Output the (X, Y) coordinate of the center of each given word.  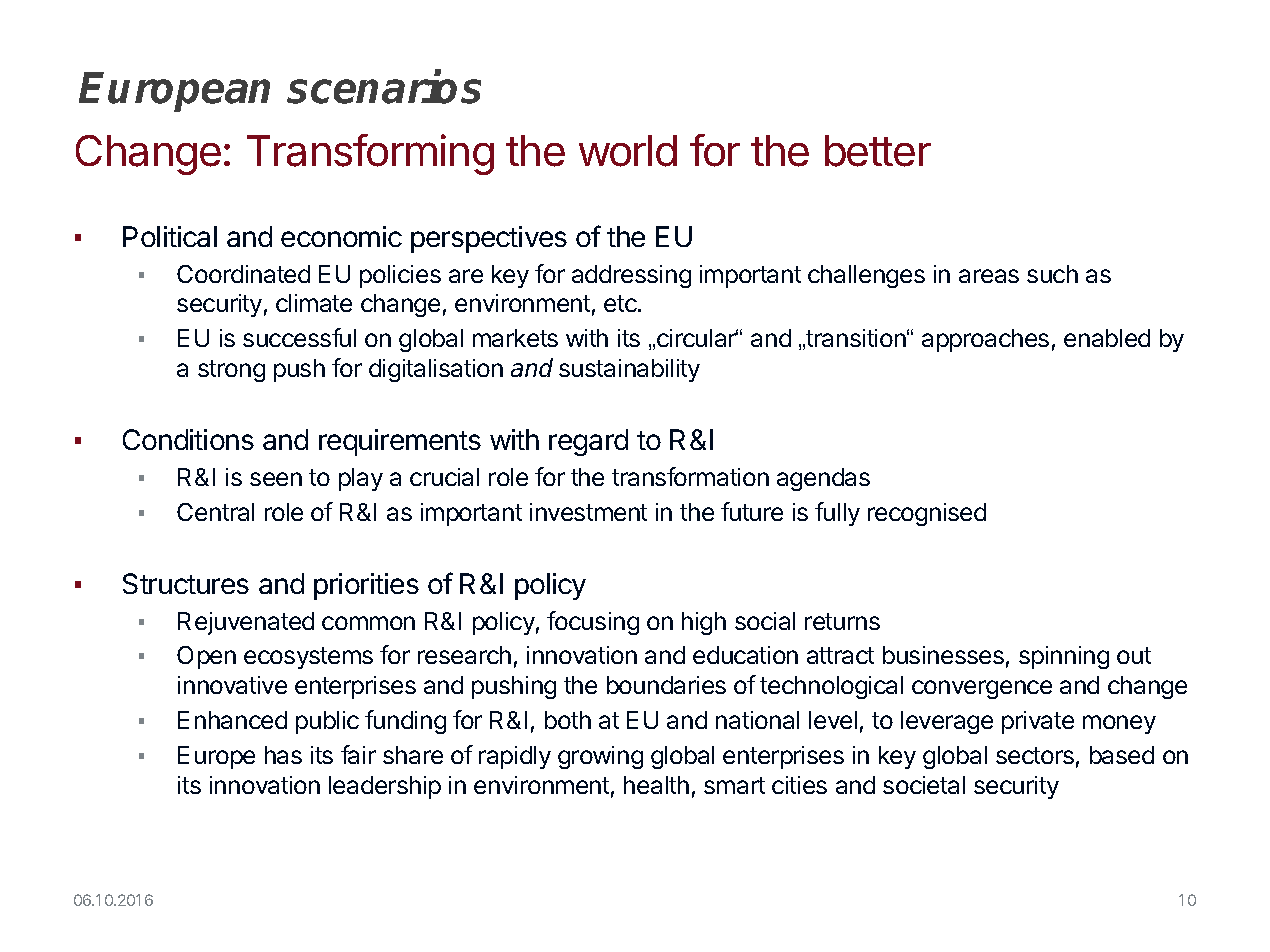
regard (588, 442)
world (628, 151)
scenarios (384, 87)
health (656, 785)
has (283, 755)
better (878, 151)
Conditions (188, 439)
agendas (823, 479)
